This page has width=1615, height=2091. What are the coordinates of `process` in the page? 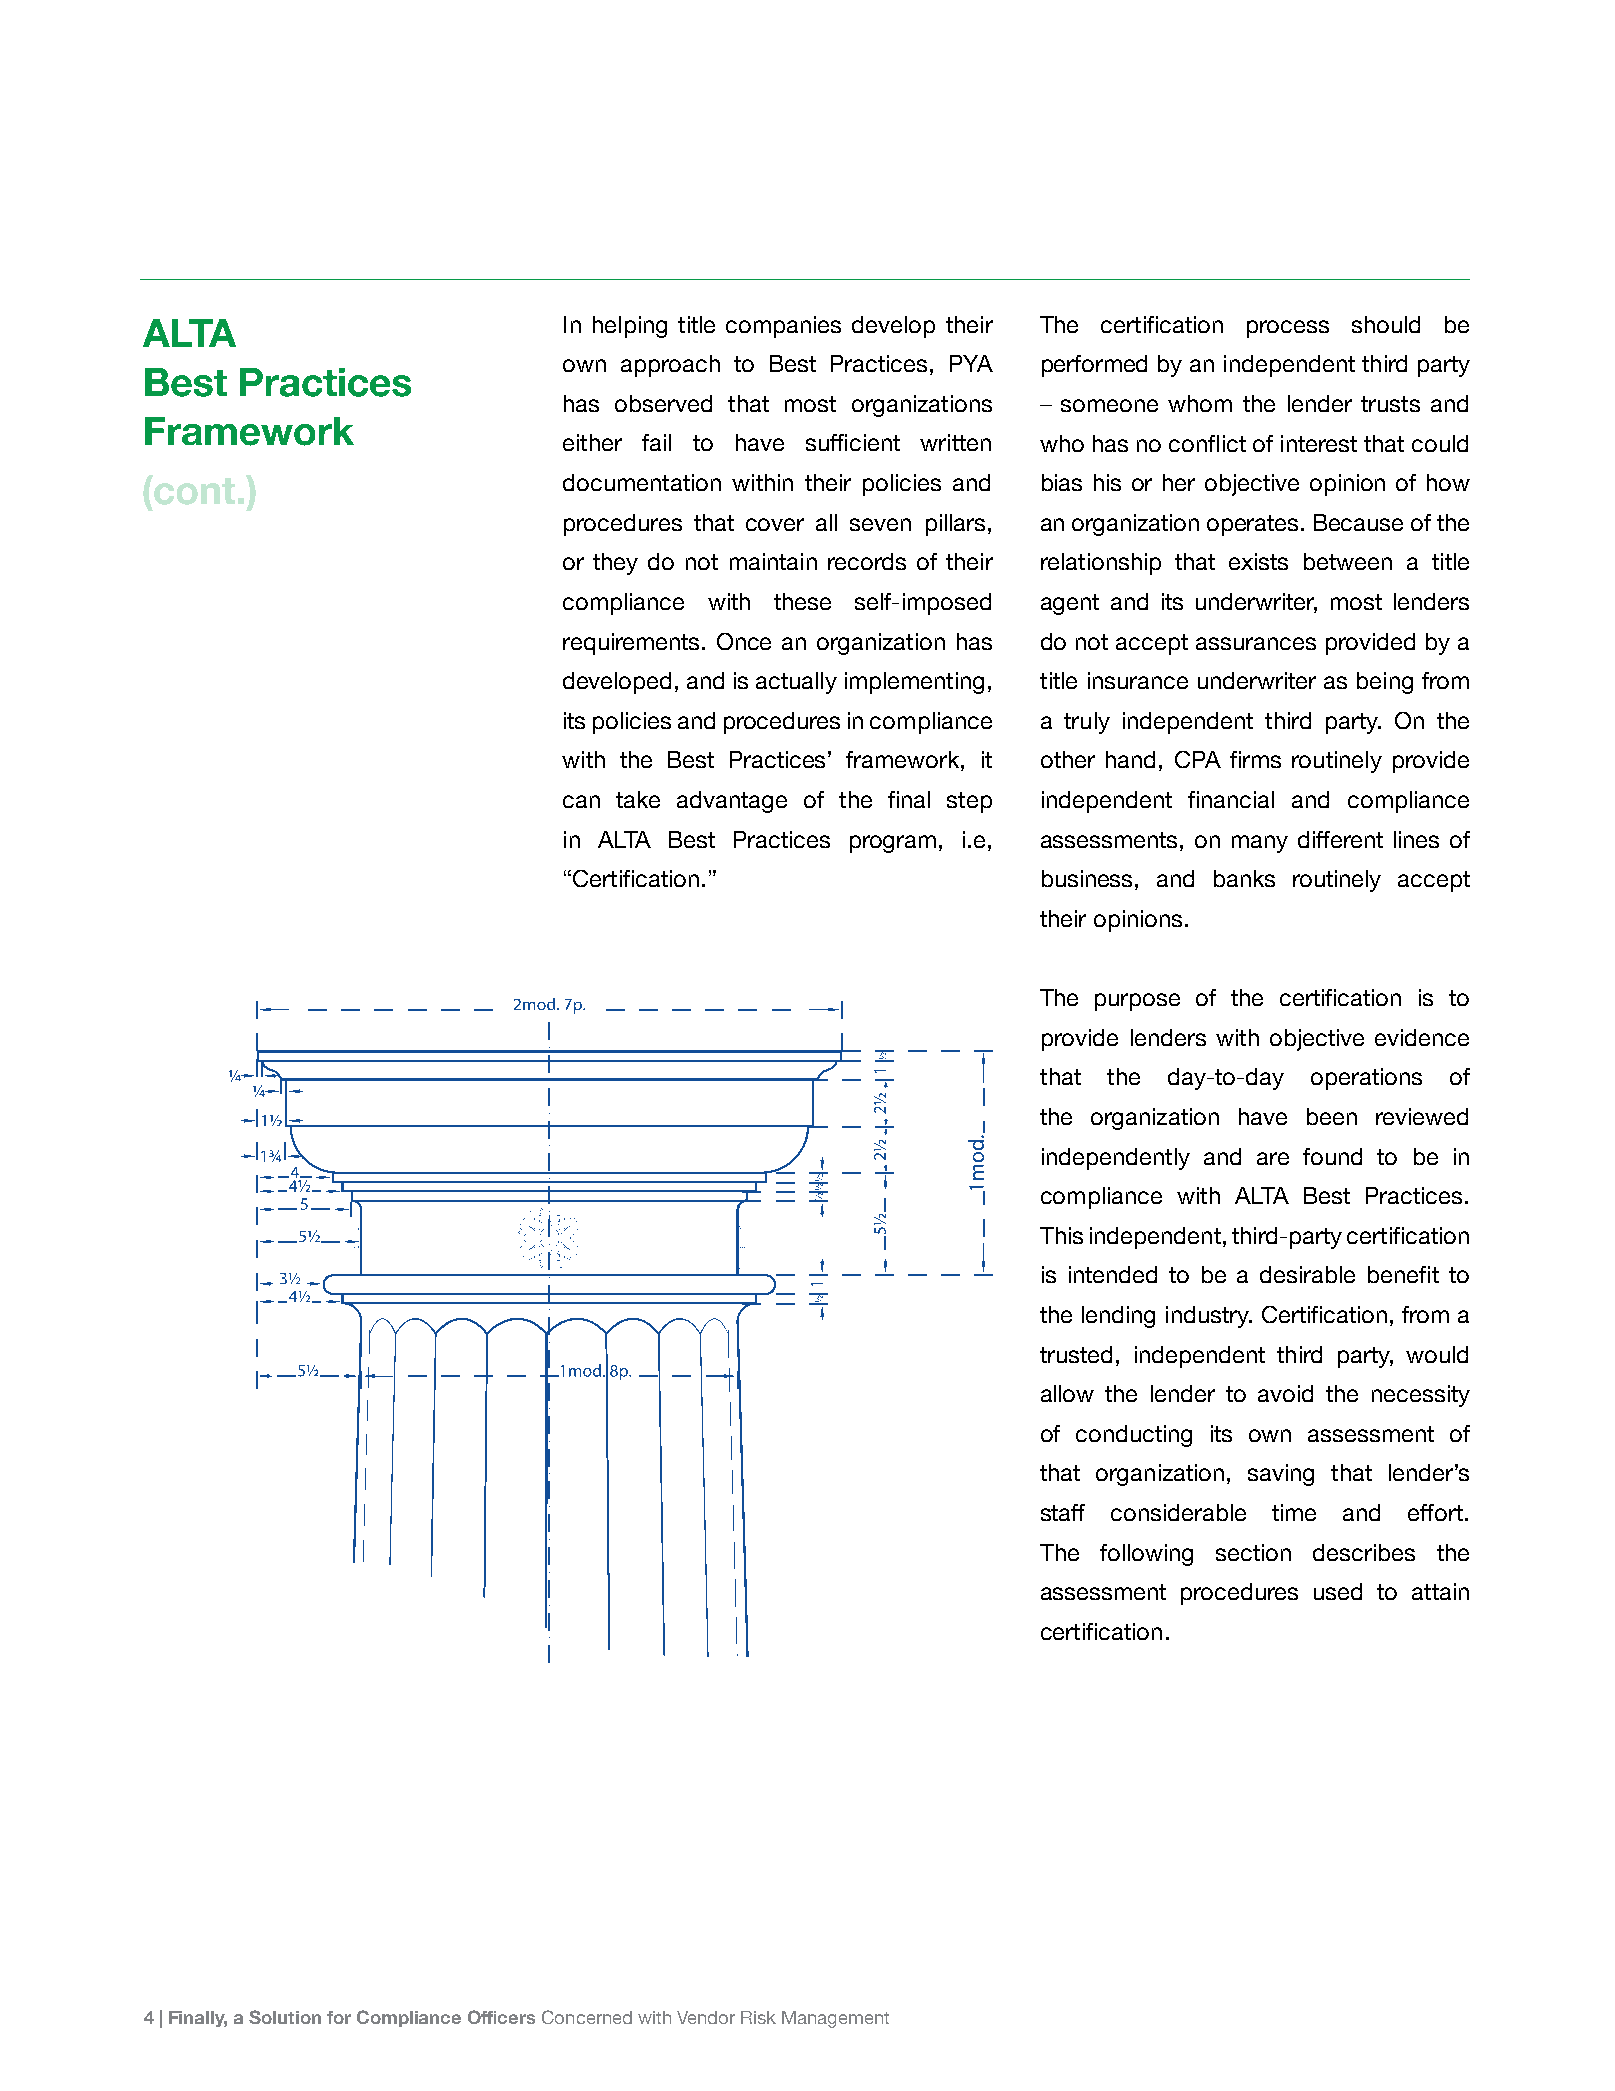 It's located at (1288, 329).
